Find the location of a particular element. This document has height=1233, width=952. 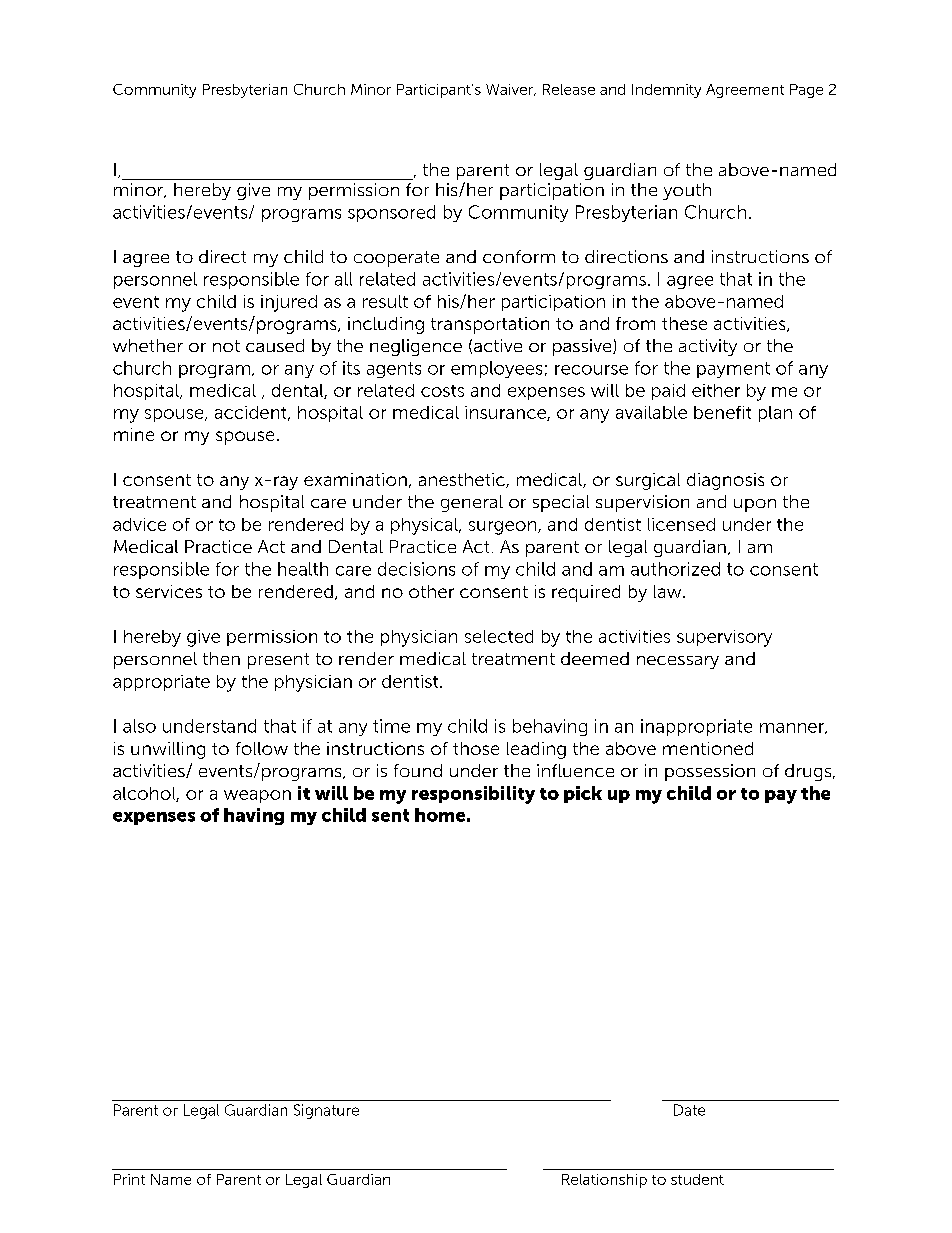

selected is located at coordinates (499, 636).
